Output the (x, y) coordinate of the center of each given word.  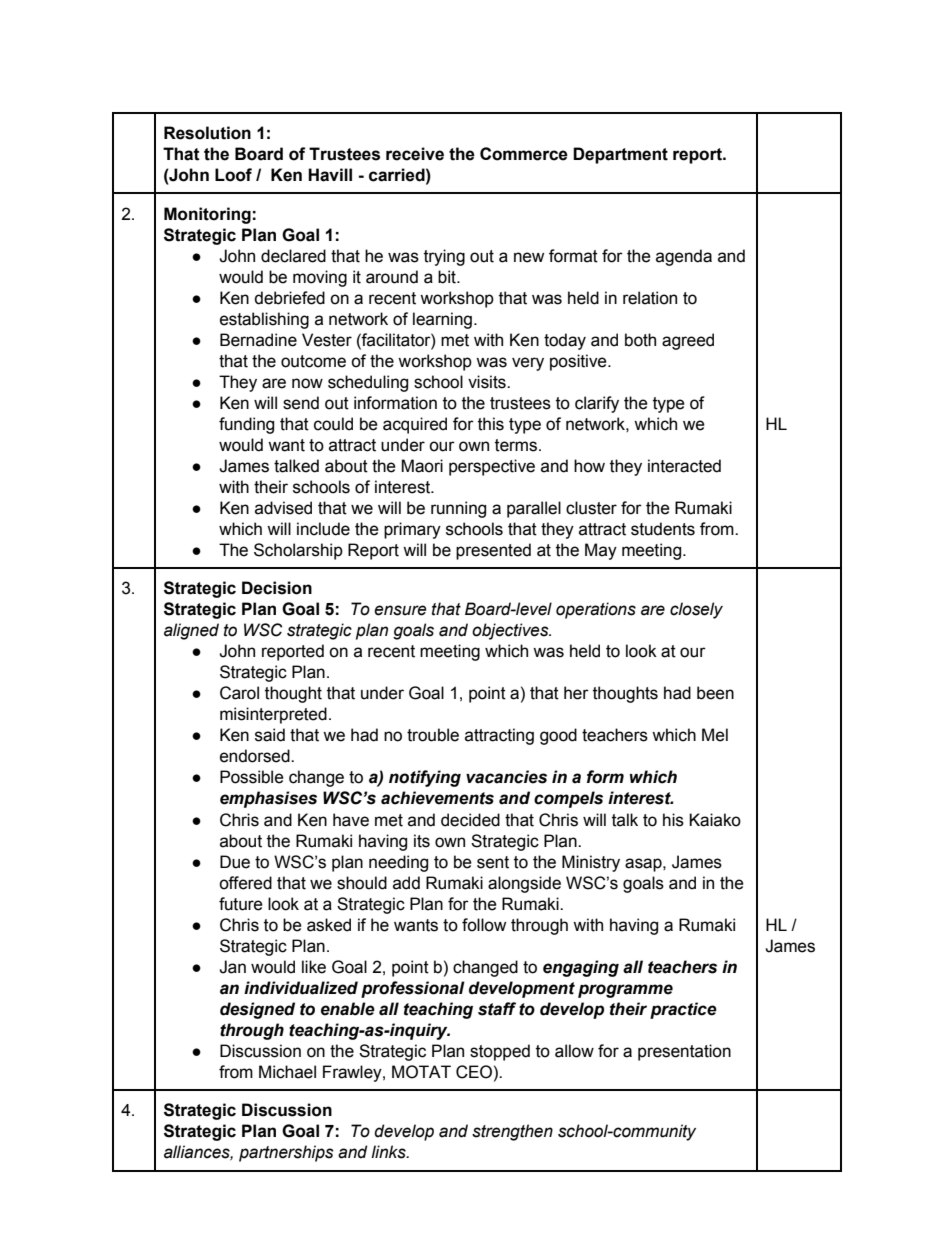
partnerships (286, 1153)
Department (620, 155)
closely (696, 610)
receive (415, 154)
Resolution (207, 133)
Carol (239, 693)
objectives (511, 631)
